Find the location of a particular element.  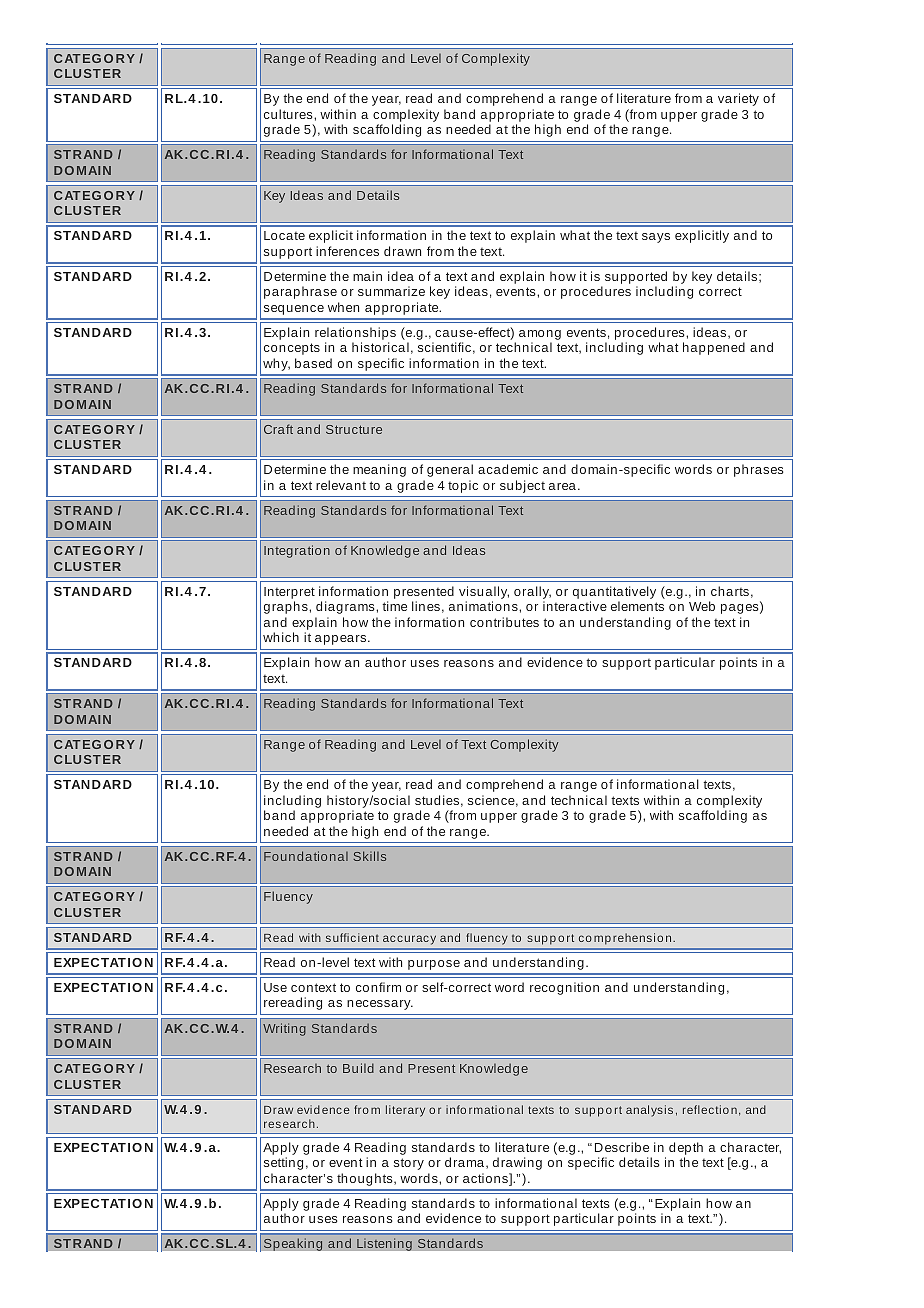

relevant is located at coordinates (341, 485).
